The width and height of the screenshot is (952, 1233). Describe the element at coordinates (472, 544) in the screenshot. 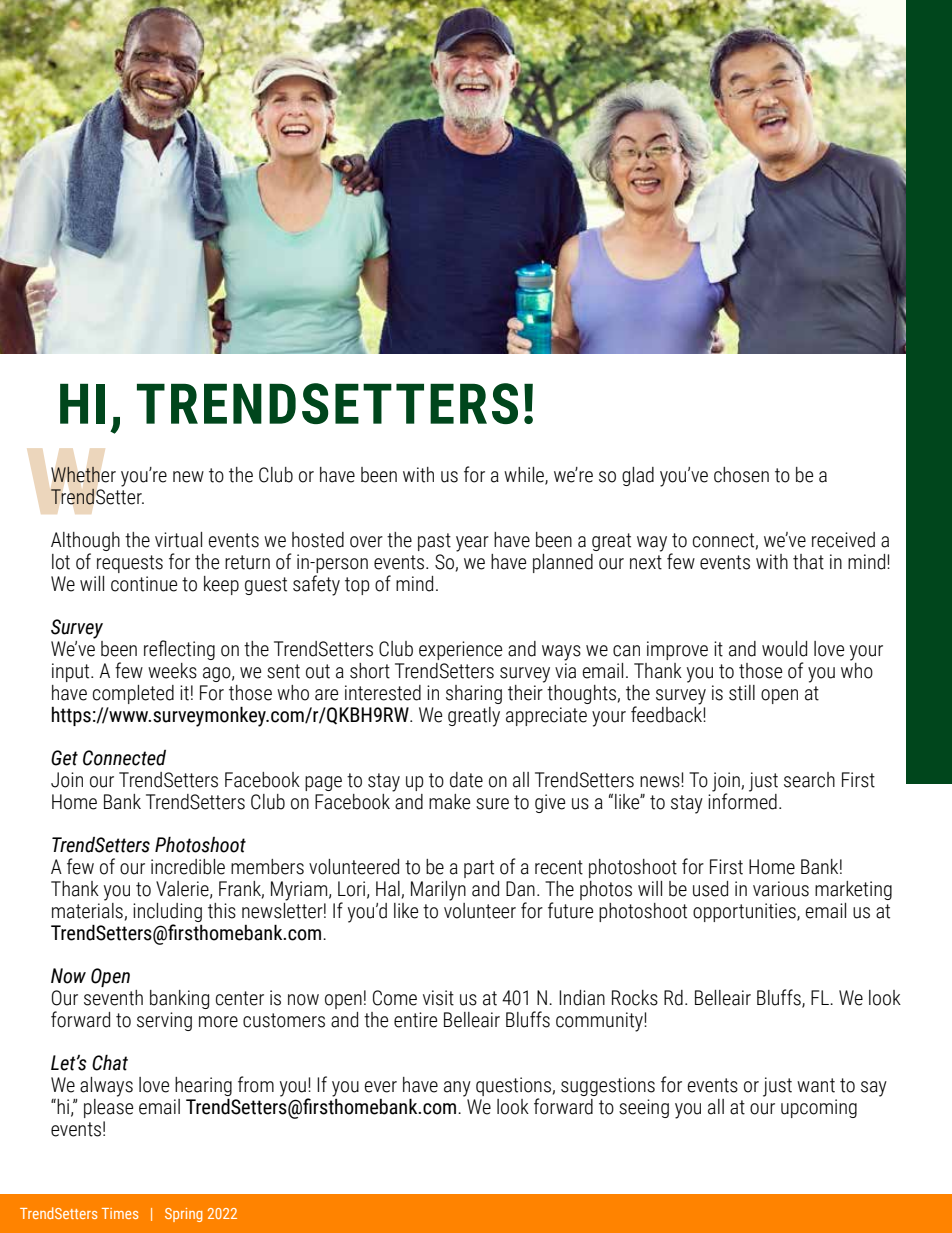

I see `year` at that location.
